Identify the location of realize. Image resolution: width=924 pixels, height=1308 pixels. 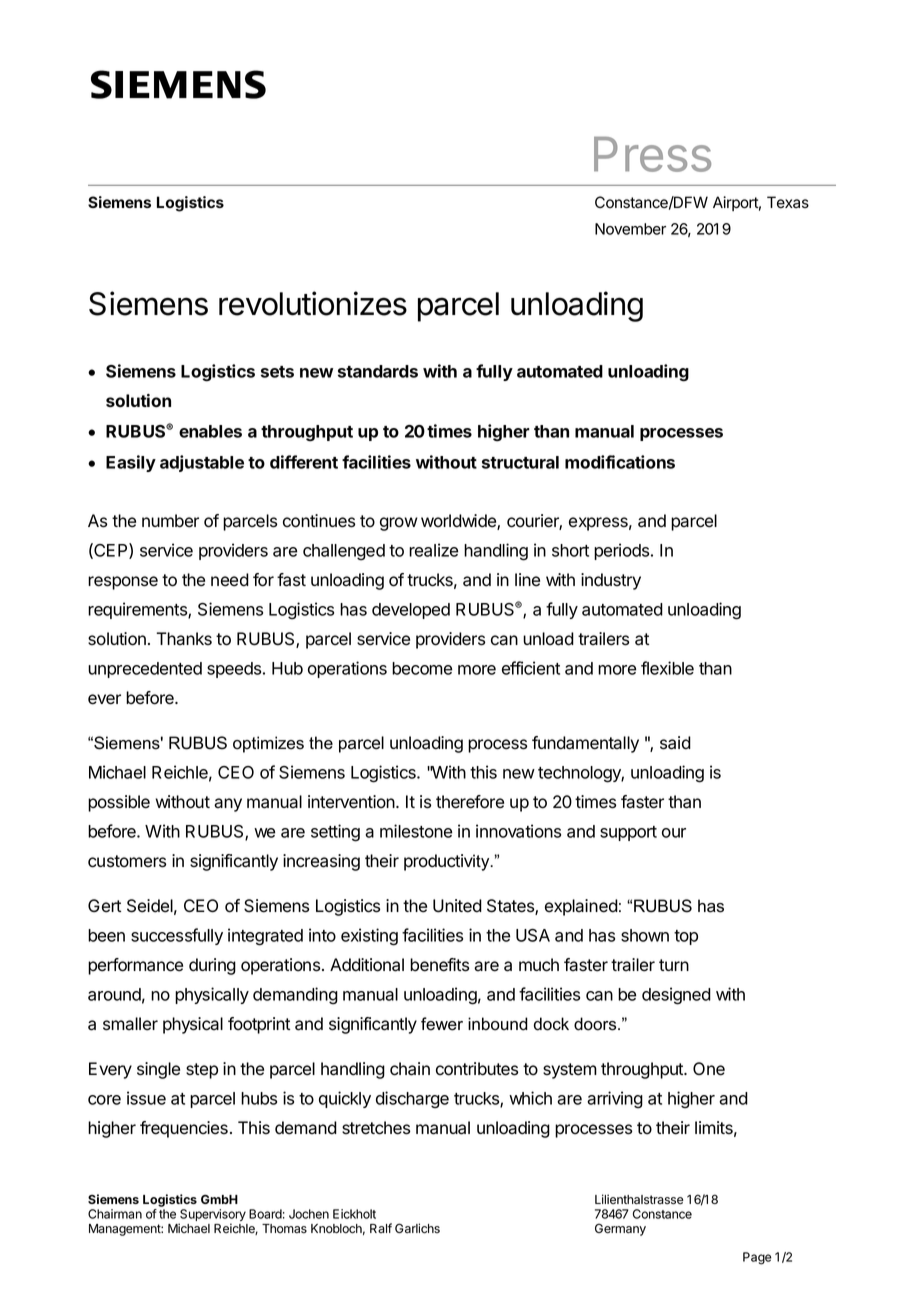
(433, 550).
